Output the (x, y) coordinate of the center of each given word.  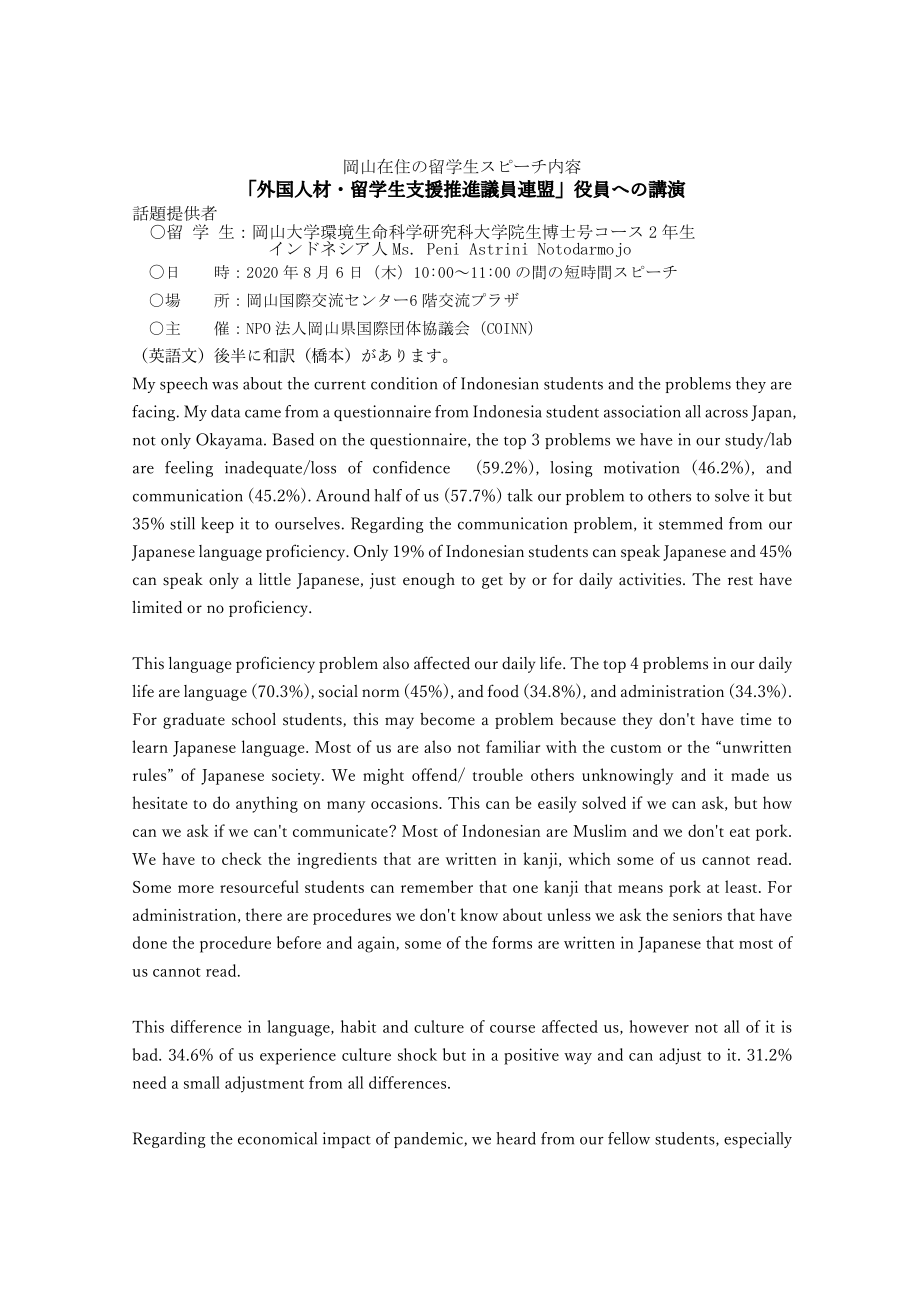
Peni (443, 249)
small (202, 1082)
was (225, 386)
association (642, 411)
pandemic (428, 1140)
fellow (629, 1138)
